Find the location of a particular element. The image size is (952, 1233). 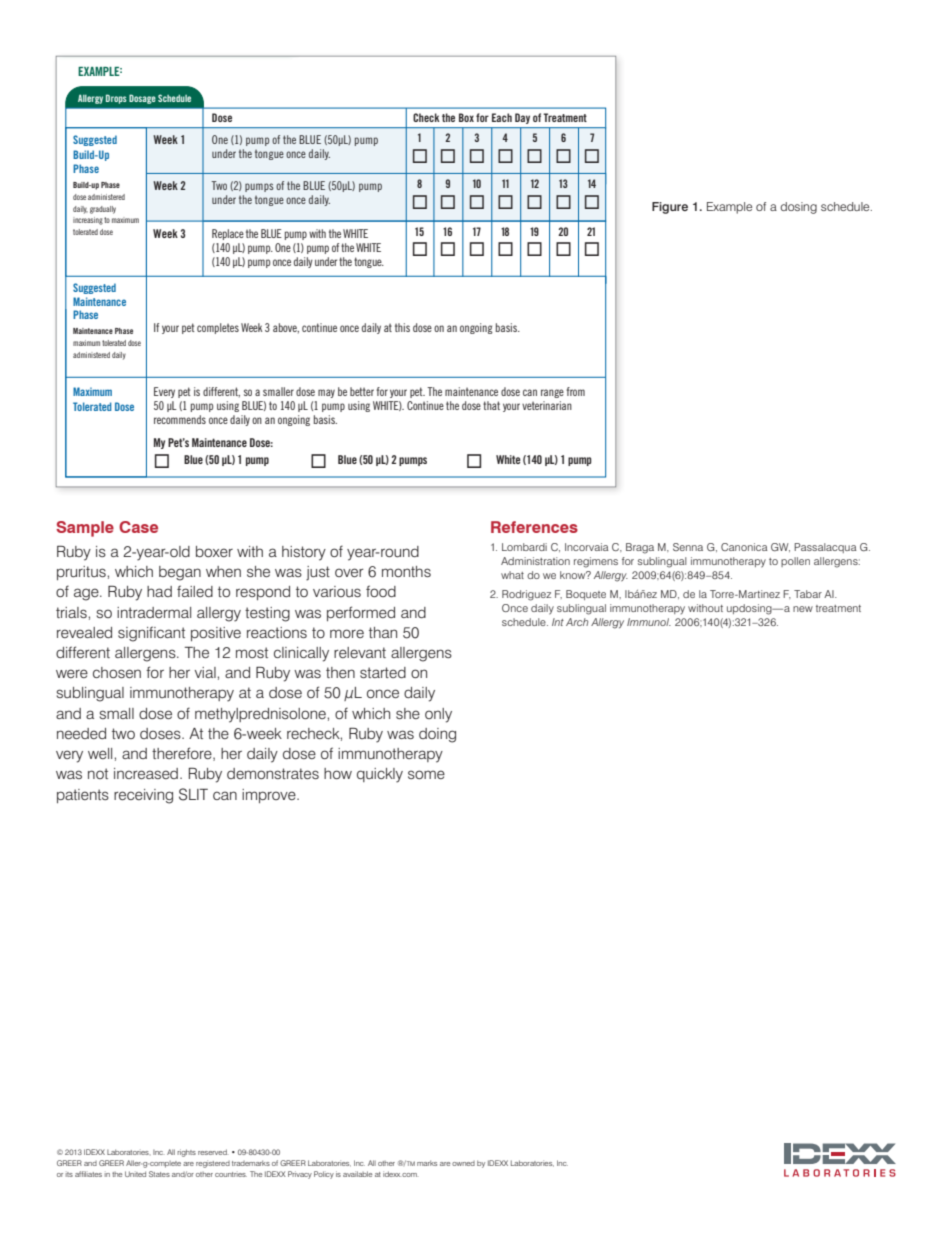

from is located at coordinates (575, 391).
